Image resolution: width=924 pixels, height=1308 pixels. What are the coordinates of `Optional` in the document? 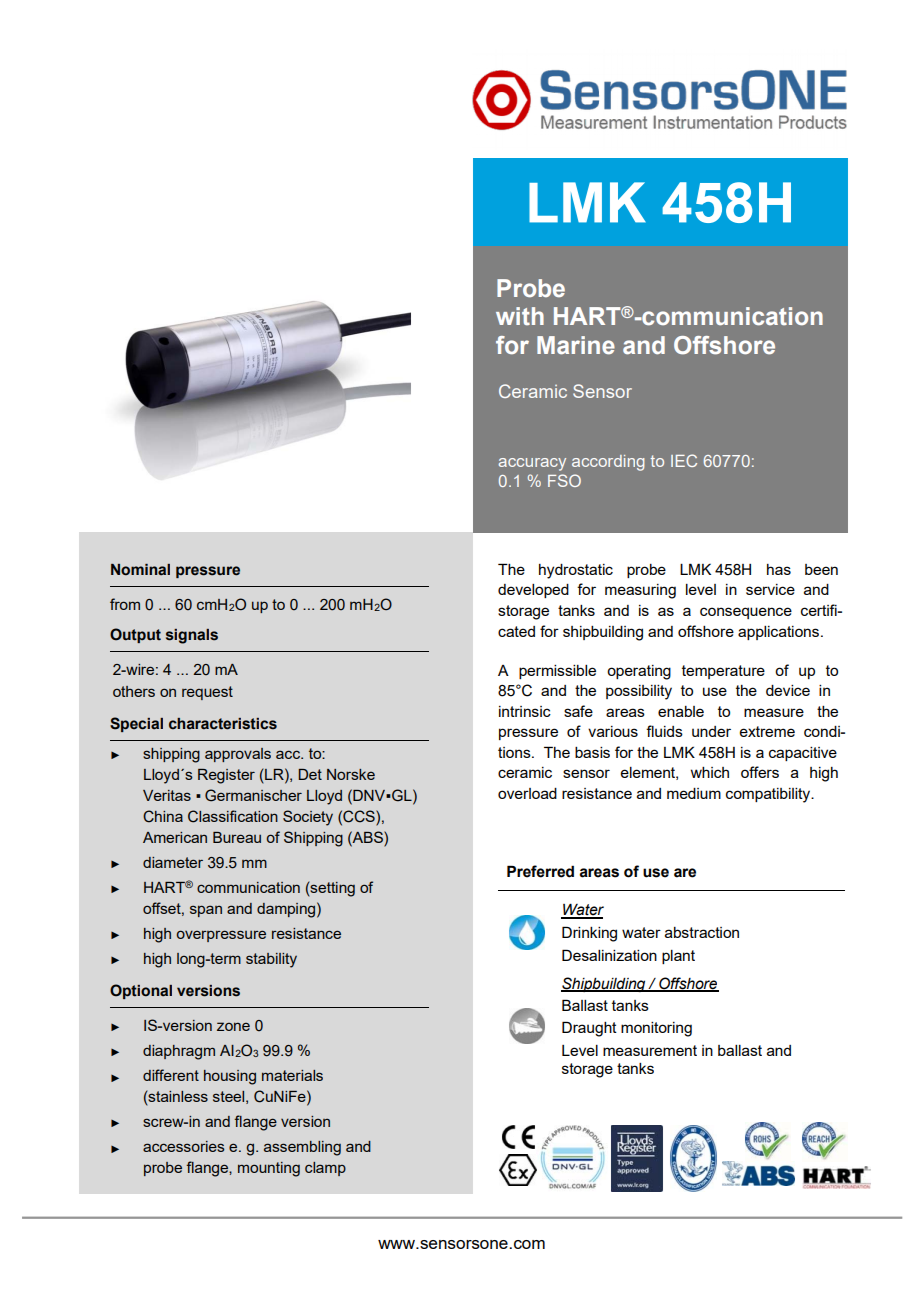 It's located at (141, 991).
